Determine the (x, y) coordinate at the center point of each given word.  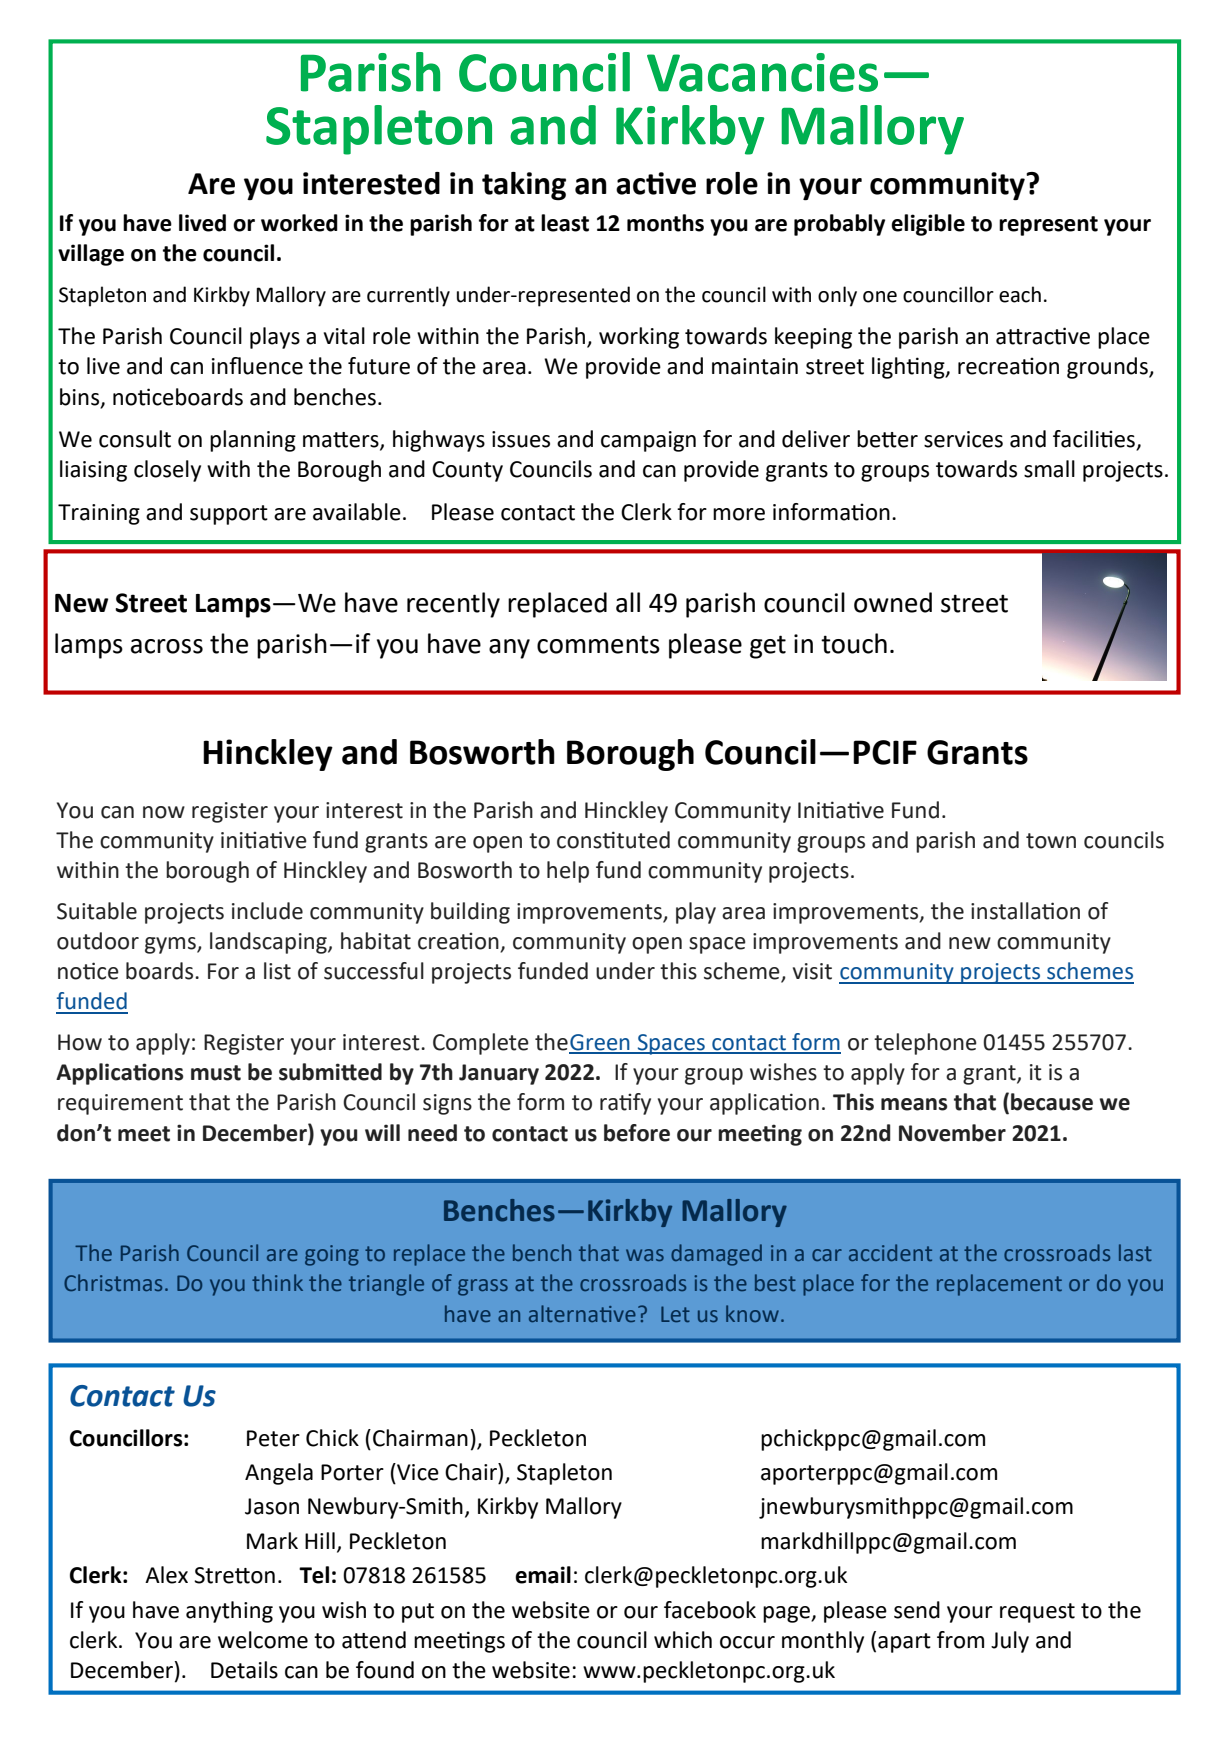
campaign (648, 441)
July (1010, 1642)
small (1049, 469)
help (568, 872)
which (683, 1640)
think (277, 1282)
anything (229, 1612)
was (645, 1255)
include (267, 911)
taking (524, 186)
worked (299, 223)
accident (890, 1252)
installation (1025, 911)
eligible (928, 225)
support (229, 515)
